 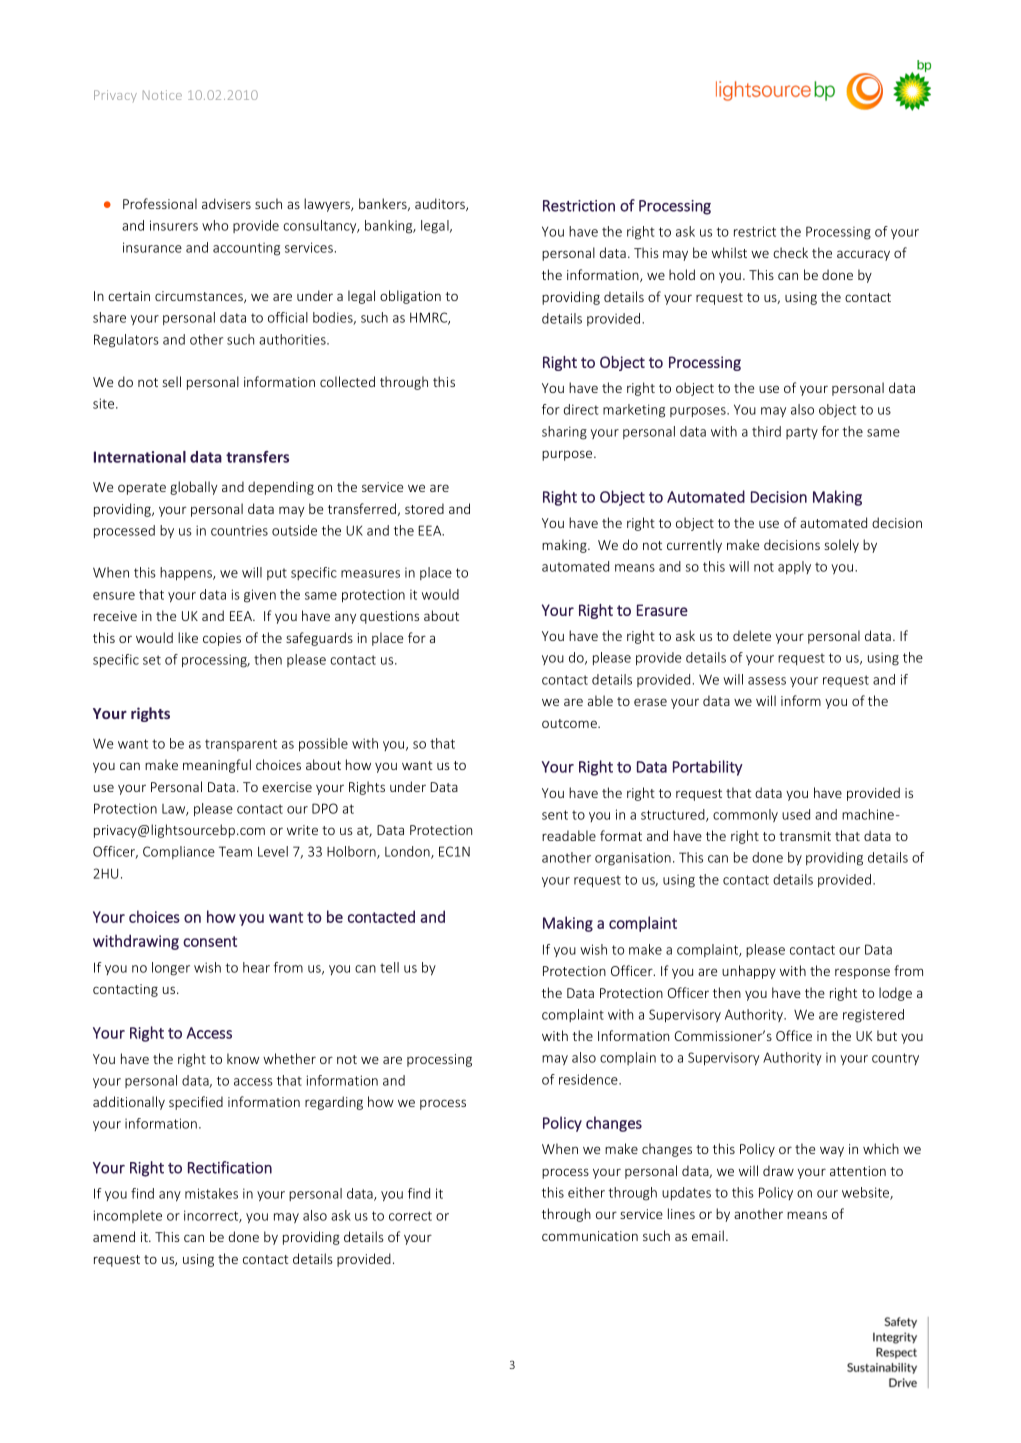 I want to click on unhappy, so click(x=749, y=972).
